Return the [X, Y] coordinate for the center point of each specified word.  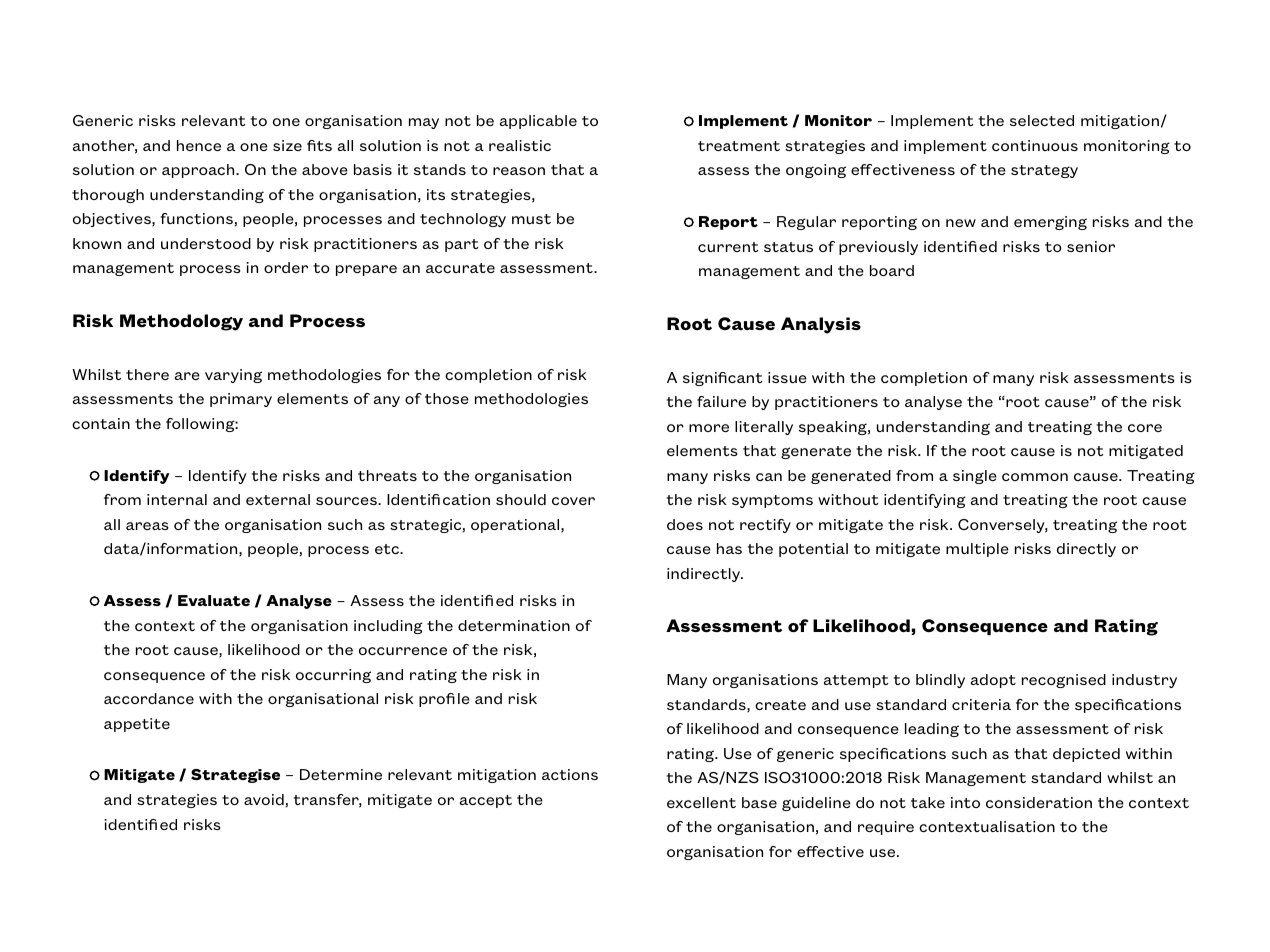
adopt [993, 681]
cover [573, 501]
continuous [1035, 145]
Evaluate [214, 600]
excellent [701, 802]
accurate [460, 268]
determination [514, 625]
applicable [538, 122]
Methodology [181, 322]
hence [199, 145]
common [1035, 477]
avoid [265, 800]
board [892, 270]
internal [177, 499]
